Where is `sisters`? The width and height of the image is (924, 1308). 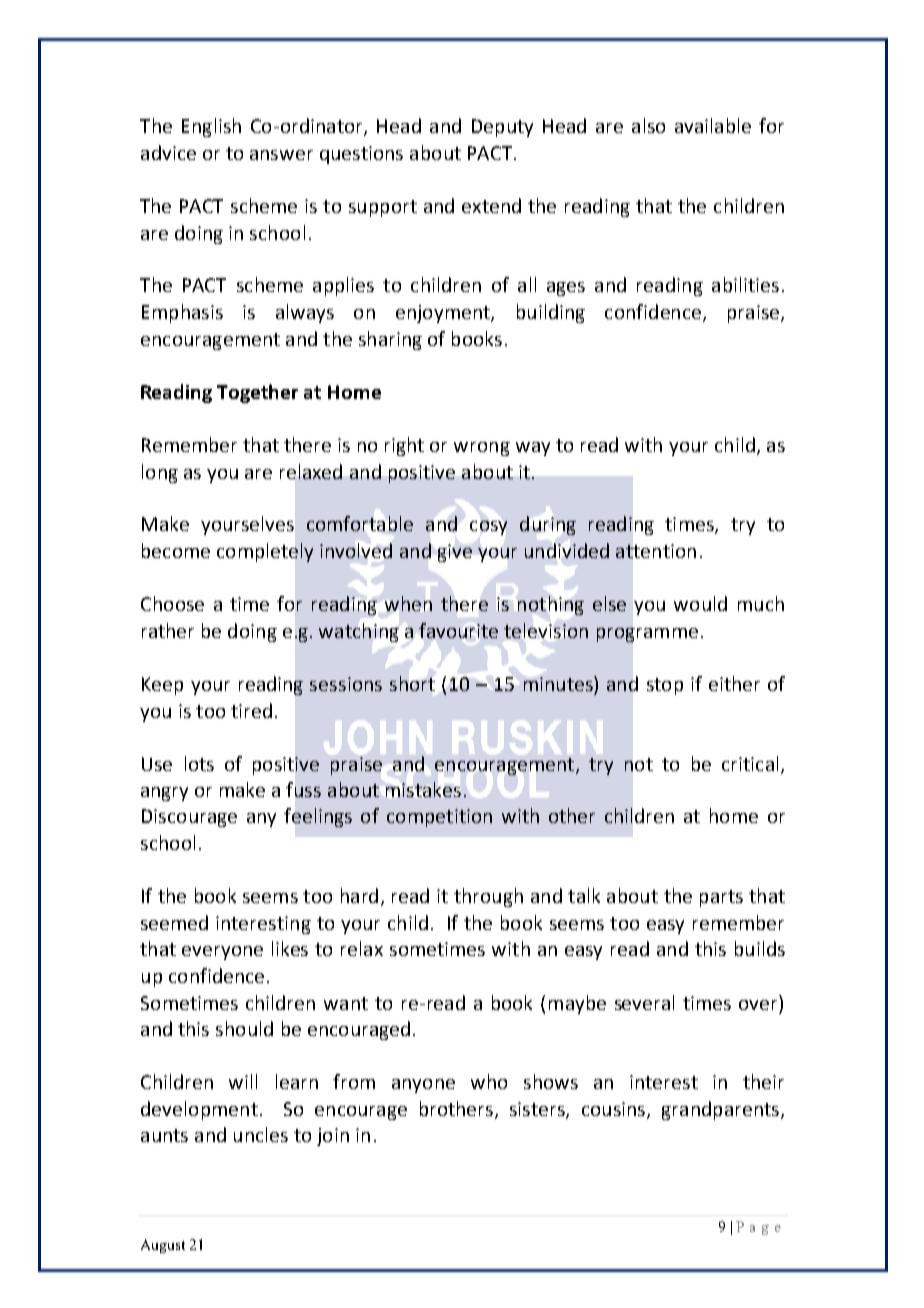 sisters is located at coordinates (538, 1110).
